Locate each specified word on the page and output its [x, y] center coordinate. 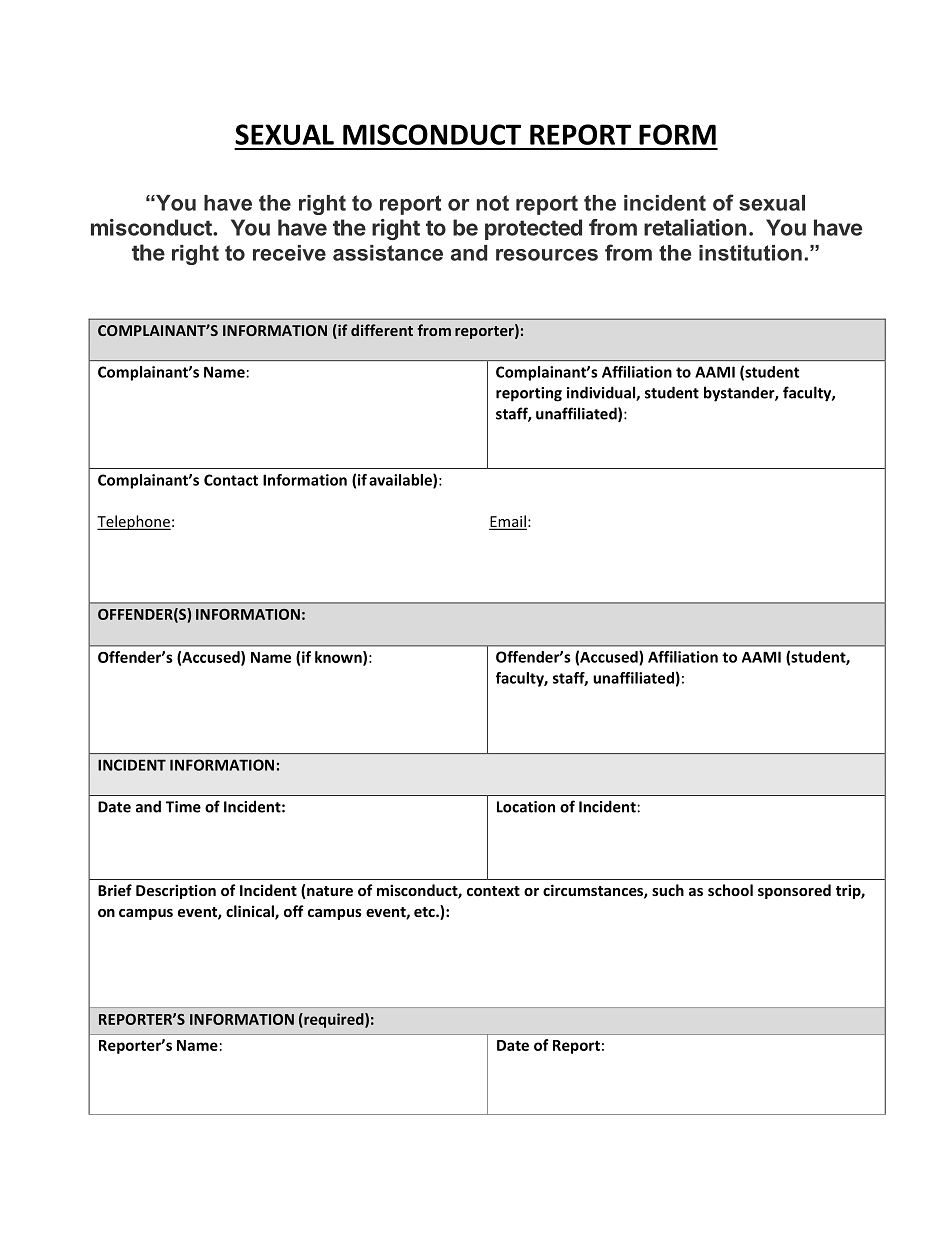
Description [176, 891]
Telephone [134, 522]
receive [289, 253]
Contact [231, 480]
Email [508, 522]
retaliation [695, 227]
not [493, 203]
